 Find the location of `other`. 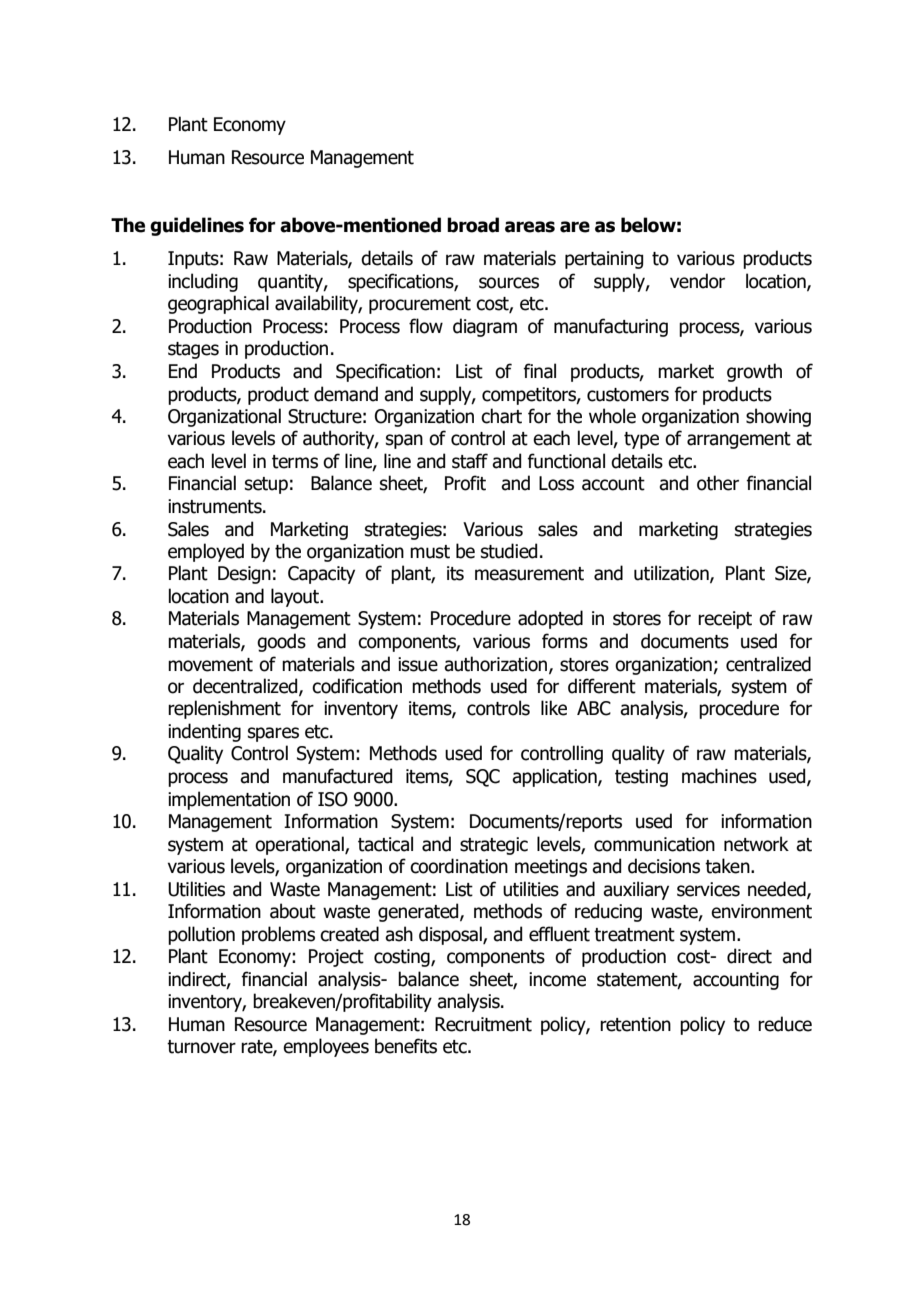

other is located at coordinates (718, 483).
